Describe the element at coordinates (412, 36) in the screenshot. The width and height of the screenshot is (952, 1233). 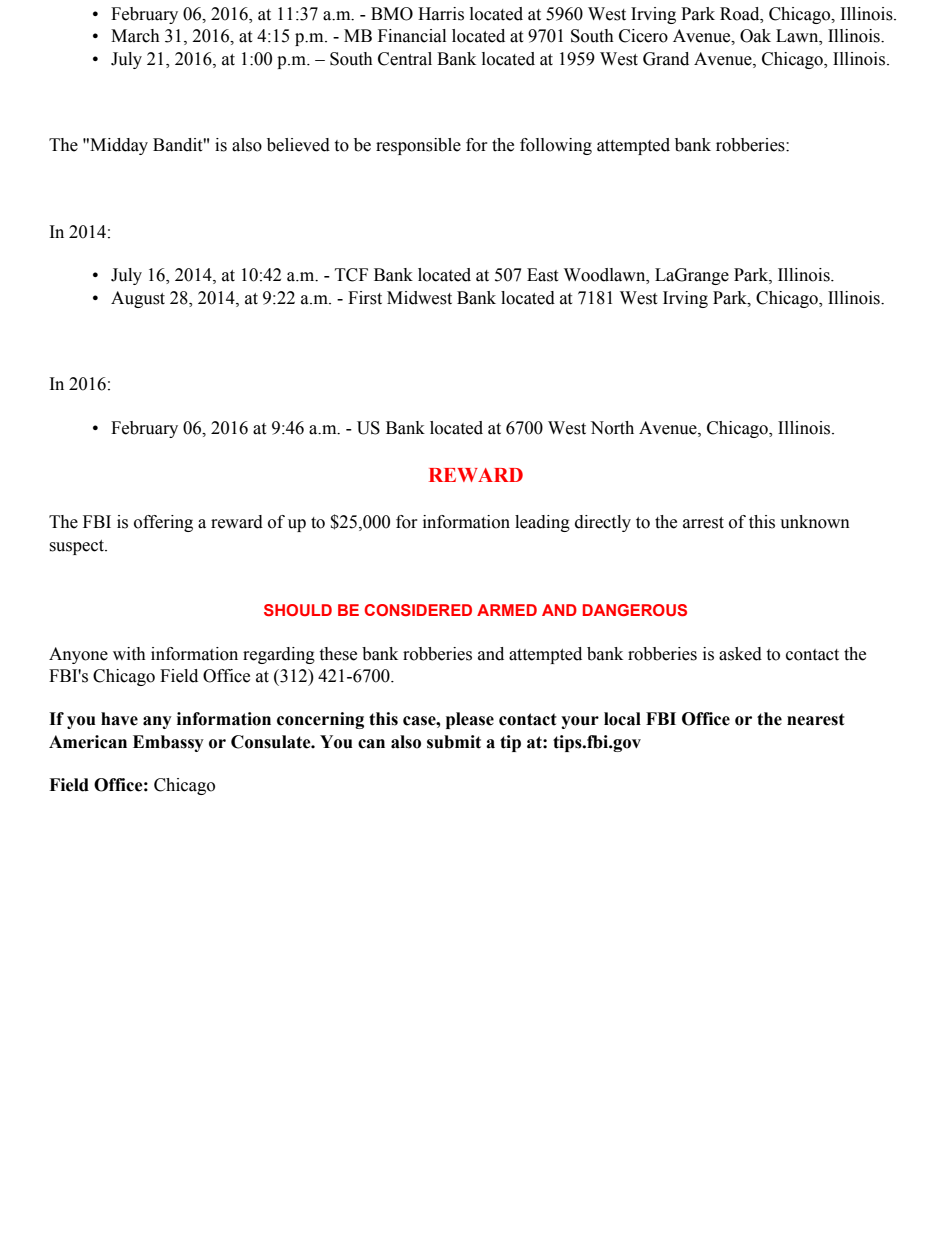
I see `Financial` at that location.
